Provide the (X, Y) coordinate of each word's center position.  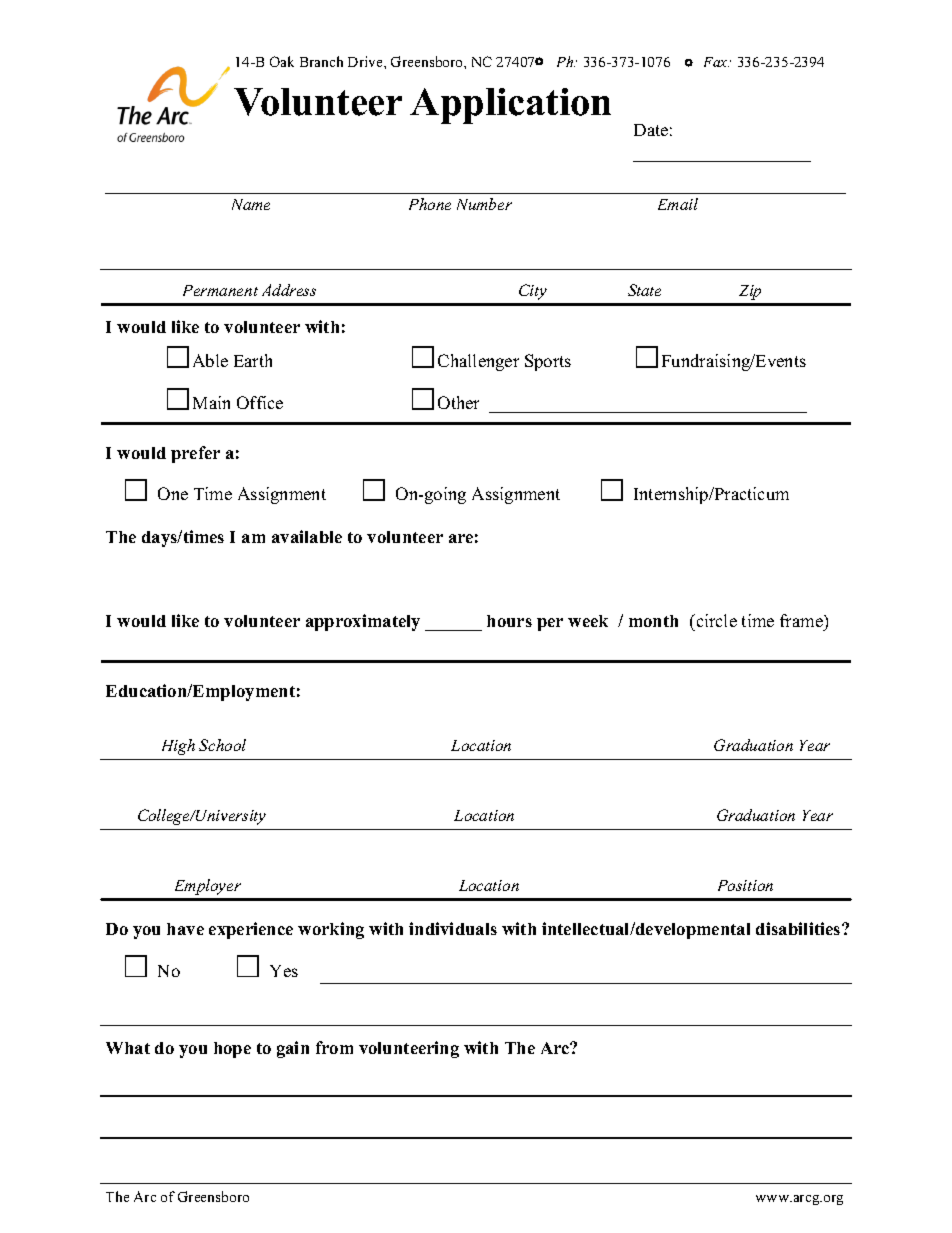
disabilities (799, 928)
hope (232, 1050)
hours (509, 621)
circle (715, 620)
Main (211, 402)
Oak (282, 61)
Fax (716, 62)
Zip (750, 292)
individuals (453, 928)
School (222, 745)
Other (458, 402)
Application (510, 106)
